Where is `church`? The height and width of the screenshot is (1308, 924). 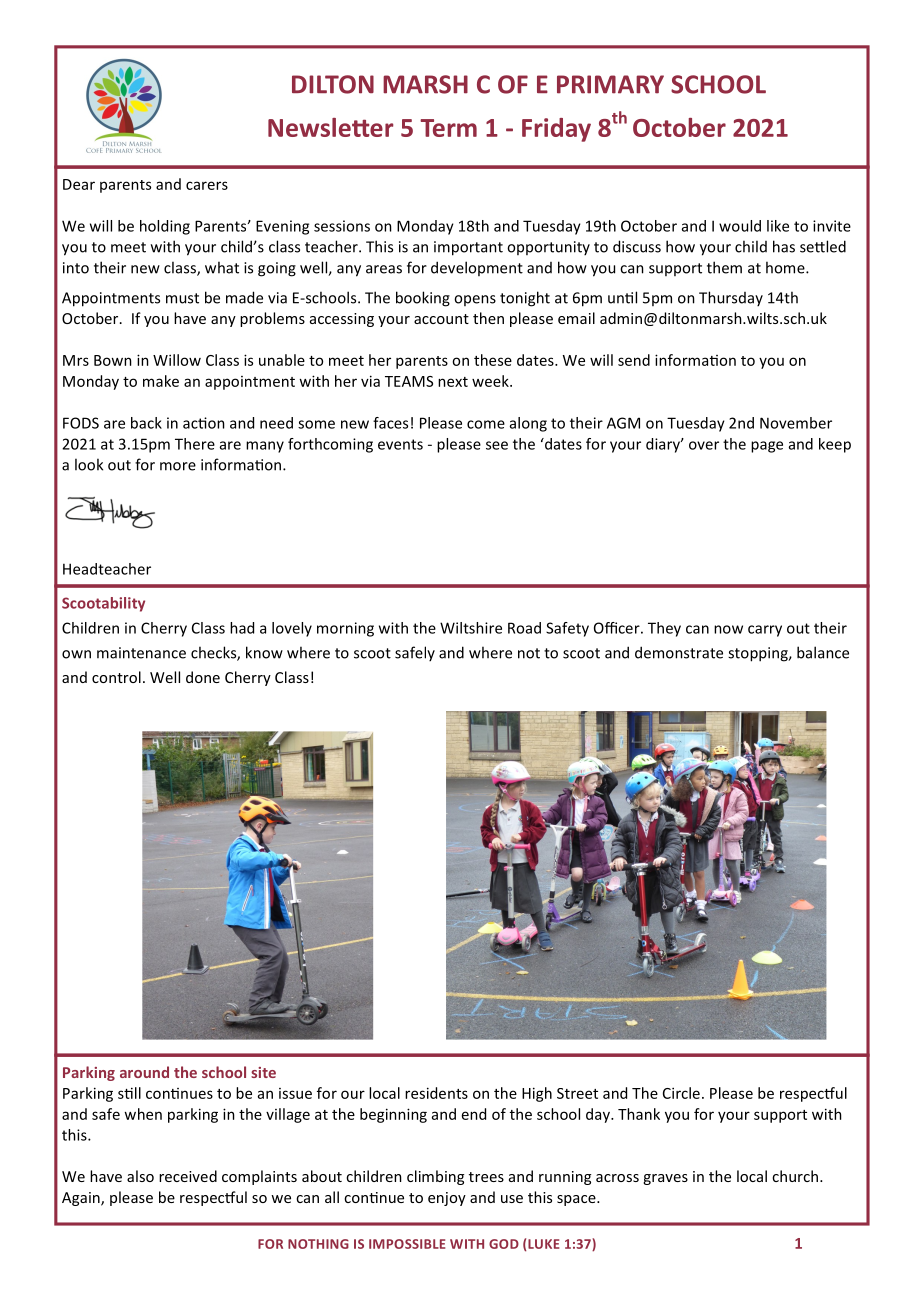 church is located at coordinates (795, 1176).
